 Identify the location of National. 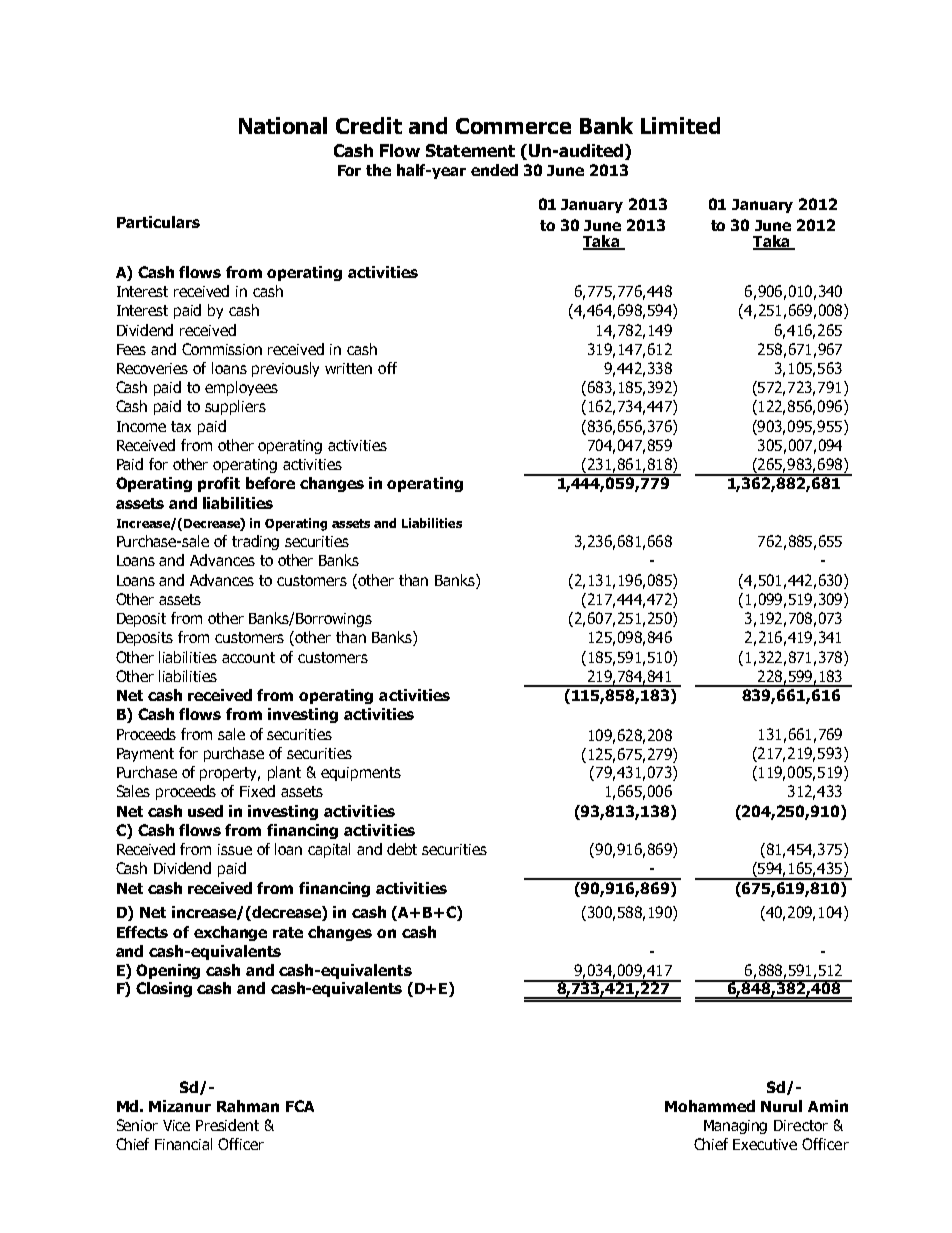
(283, 125).
